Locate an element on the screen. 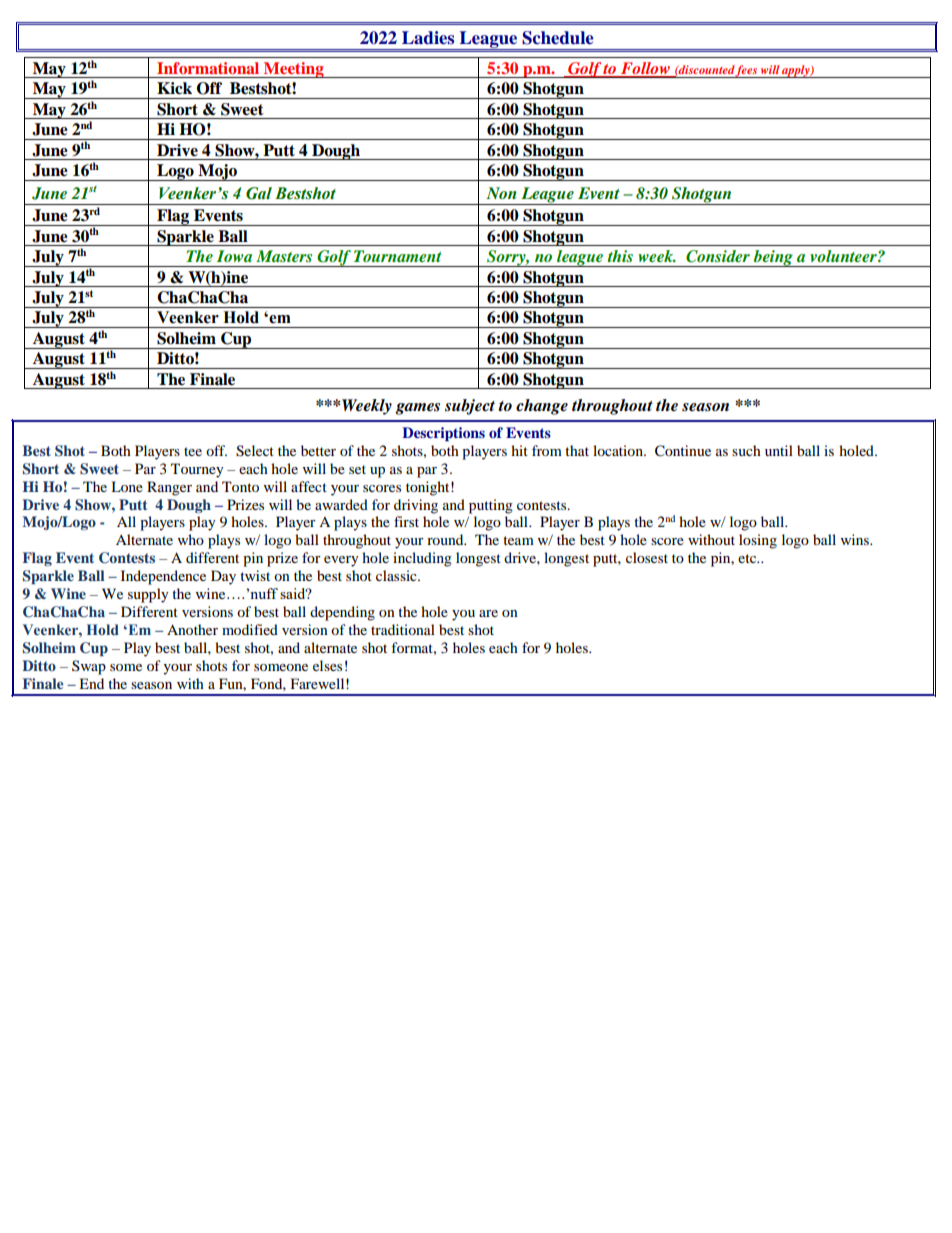 Image resolution: width=952 pixels, height=1233 pixels. Ranger is located at coordinates (169, 488).
